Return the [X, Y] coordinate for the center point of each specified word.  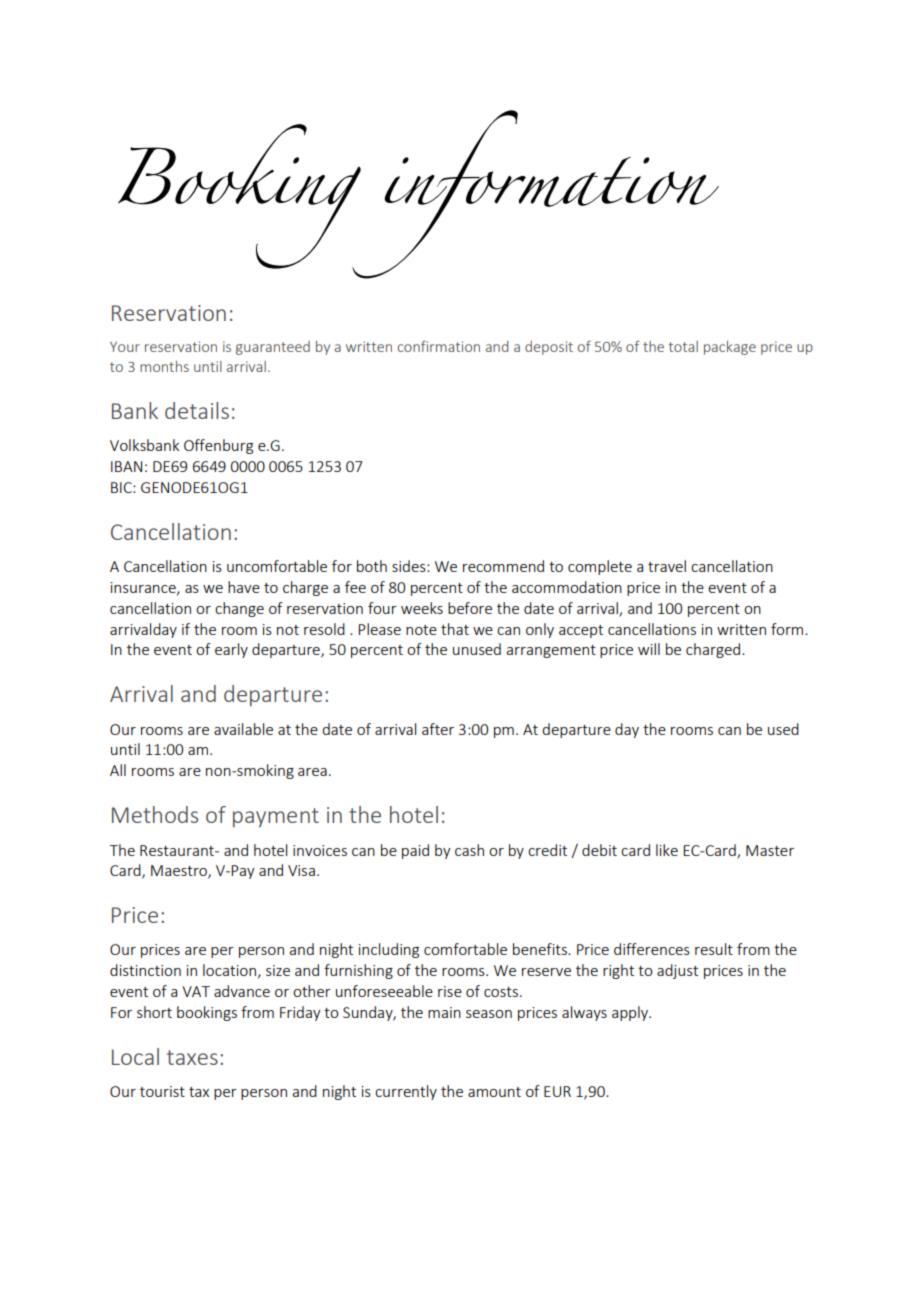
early [231, 650]
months [164, 366]
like [667, 850]
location [229, 970]
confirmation [438, 346]
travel [667, 566]
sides [410, 566]
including [389, 950]
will [649, 649]
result [714, 949]
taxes [192, 1057]
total [683, 346]
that [455, 629]
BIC [122, 487]
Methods [155, 814]
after [438, 729]
